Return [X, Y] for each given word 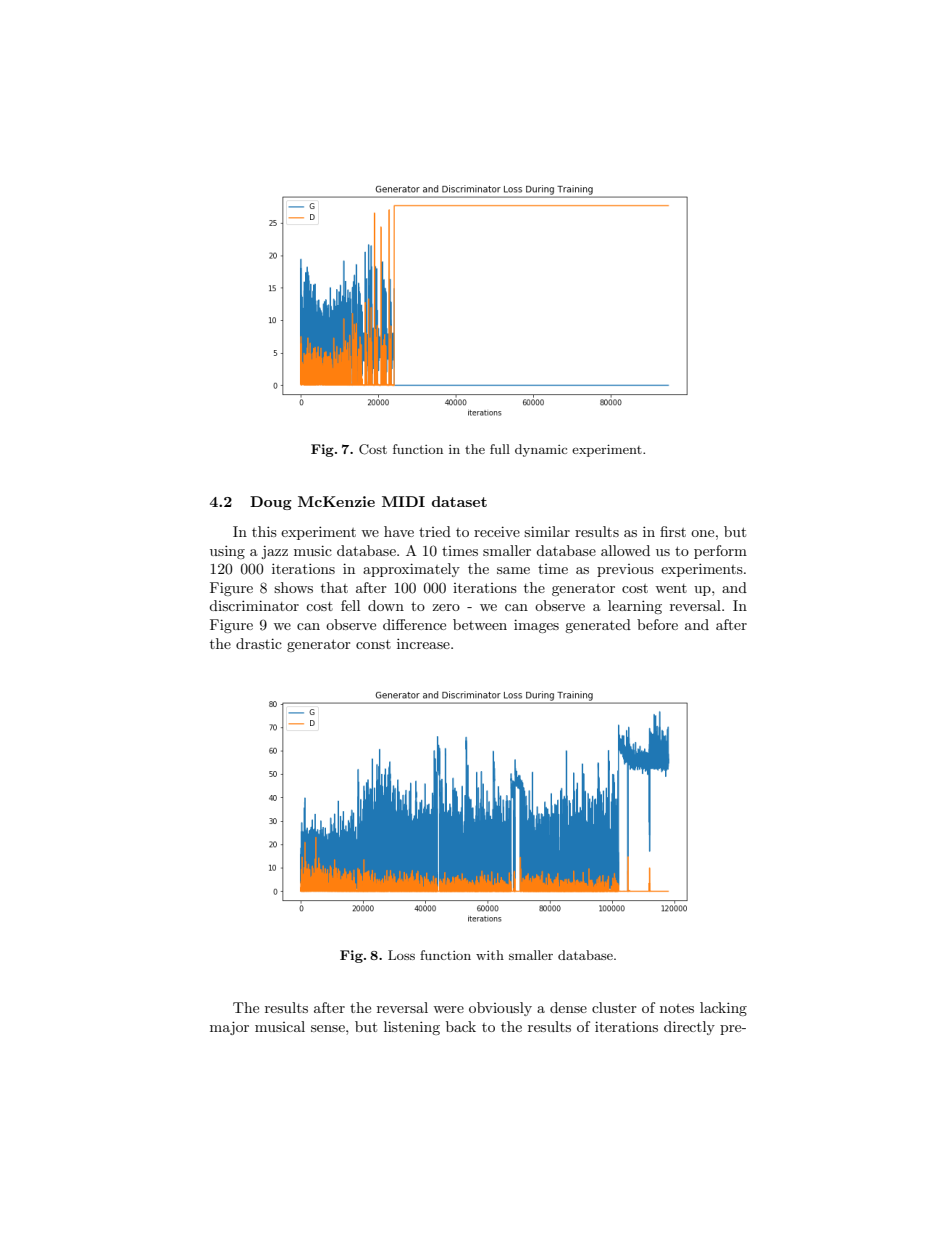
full [500, 449]
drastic [259, 643]
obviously [500, 1009]
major [229, 1028]
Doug [271, 503]
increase [424, 643]
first [673, 531]
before [657, 624]
